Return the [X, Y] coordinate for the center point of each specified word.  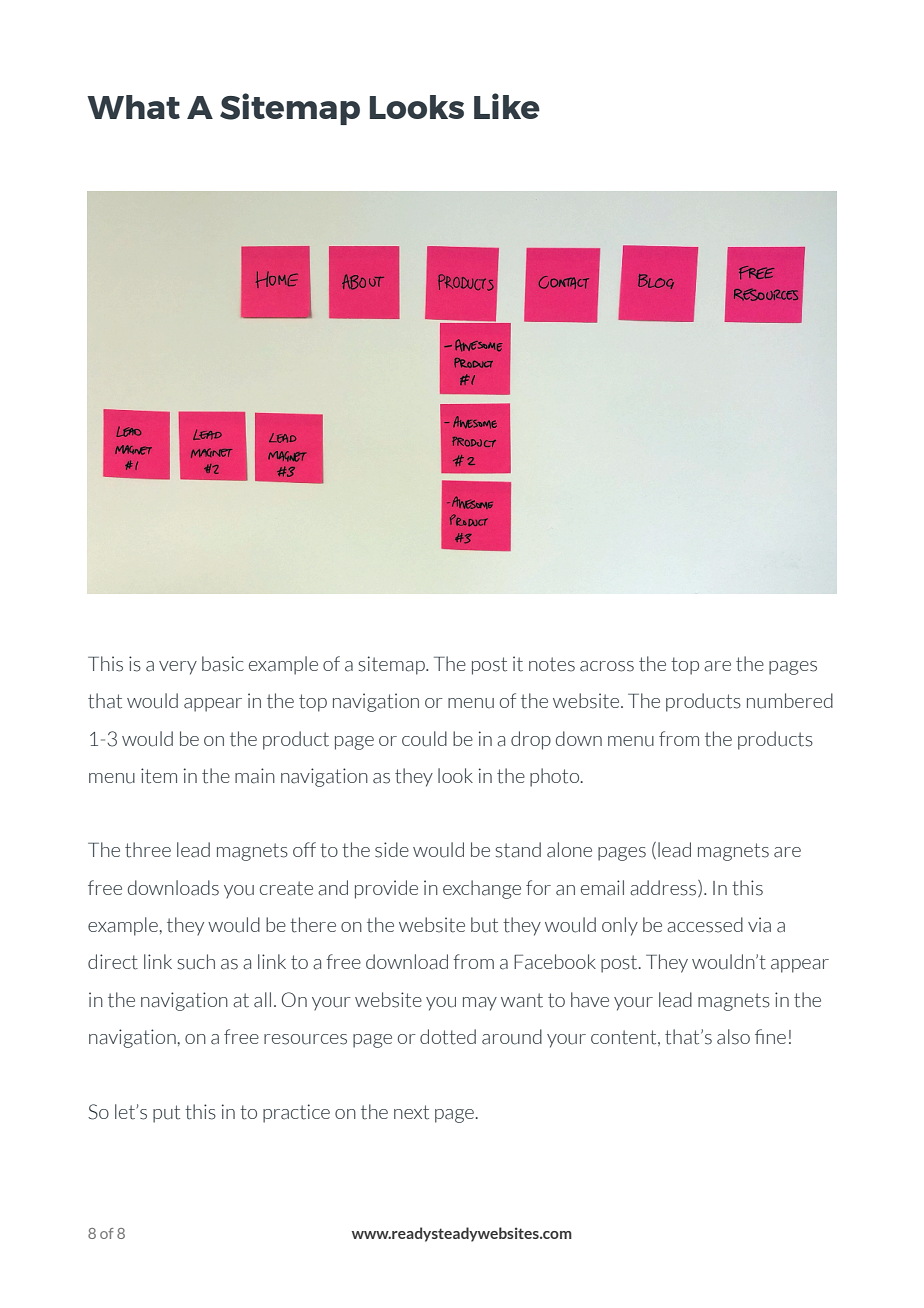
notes [552, 664]
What [133, 107]
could [424, 739]
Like [507, 106]
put [166, 1114]
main [255, 776]
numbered [790, 701]
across [607, 666]
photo [556, 777]
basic [223, 664]
